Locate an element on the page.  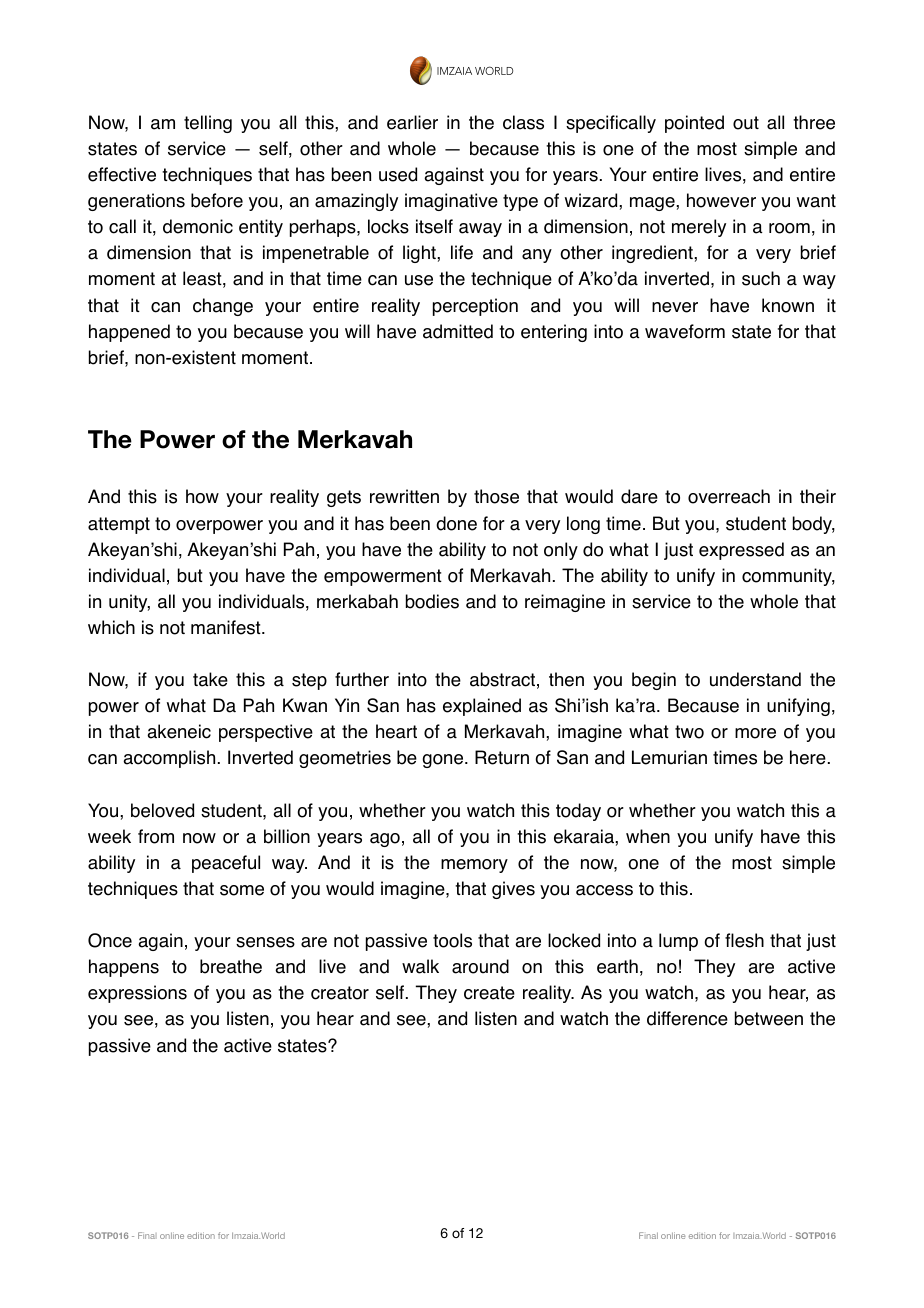
manifest is located at coordinates (227, 627).
